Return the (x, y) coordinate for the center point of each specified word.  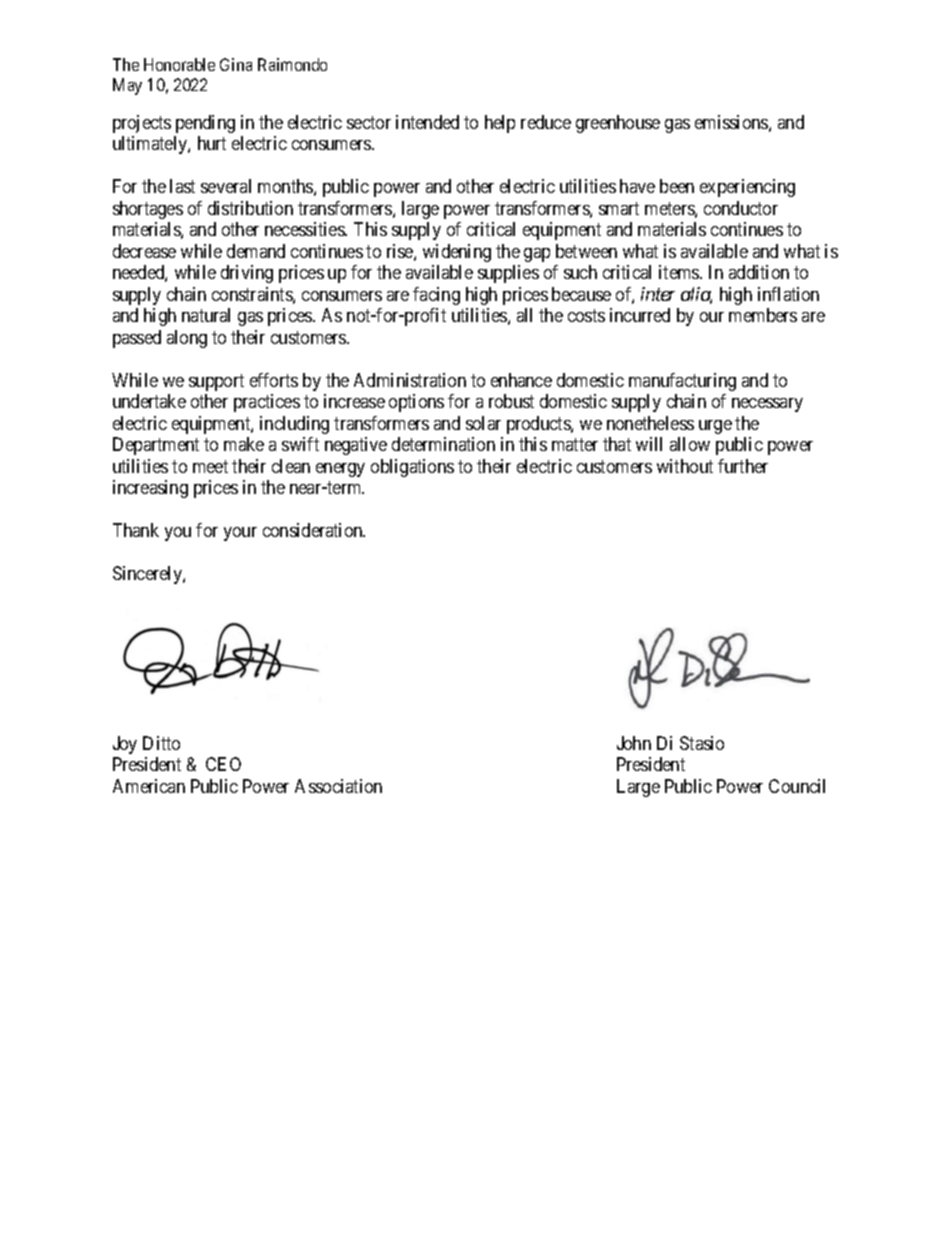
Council (797, 786)
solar (483, 423)
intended (427, 122)
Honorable (179, 64)
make (244, 444)
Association (338, 786)
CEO (223, 764)
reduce (546, 122)
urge (715, 427)
